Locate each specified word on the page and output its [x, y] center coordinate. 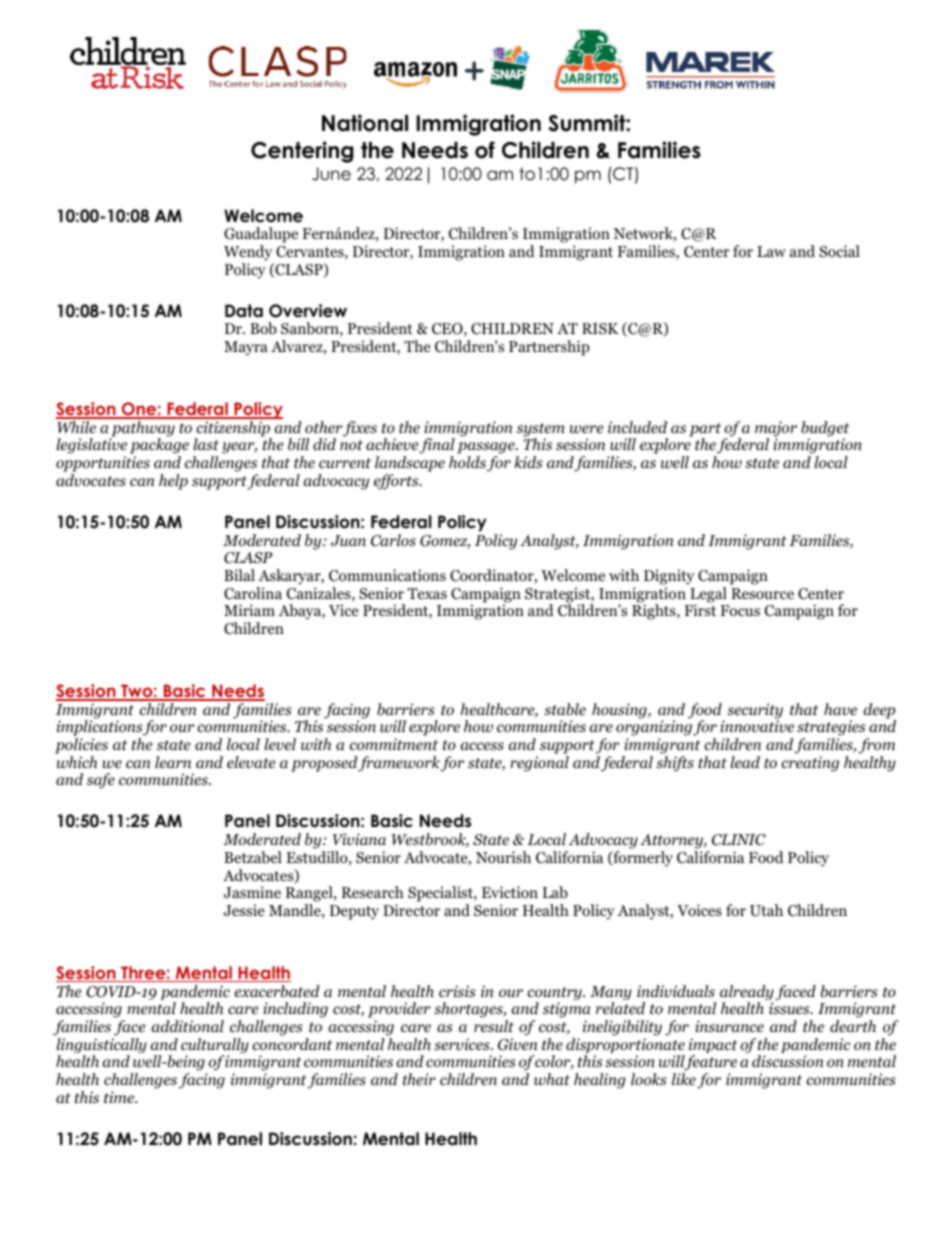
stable [565, 709]
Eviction [510, 892]
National [365, 123]
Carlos [393, 540]
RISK [600, 328]
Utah [766, 910]
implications [100, 729]
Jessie [244, 910]
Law [771, 251]
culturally [215, 1047]
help [173, 482]
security [755, 712]
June [331, 174]
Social [839, 251]
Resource [762, 594]
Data [244, 311]
